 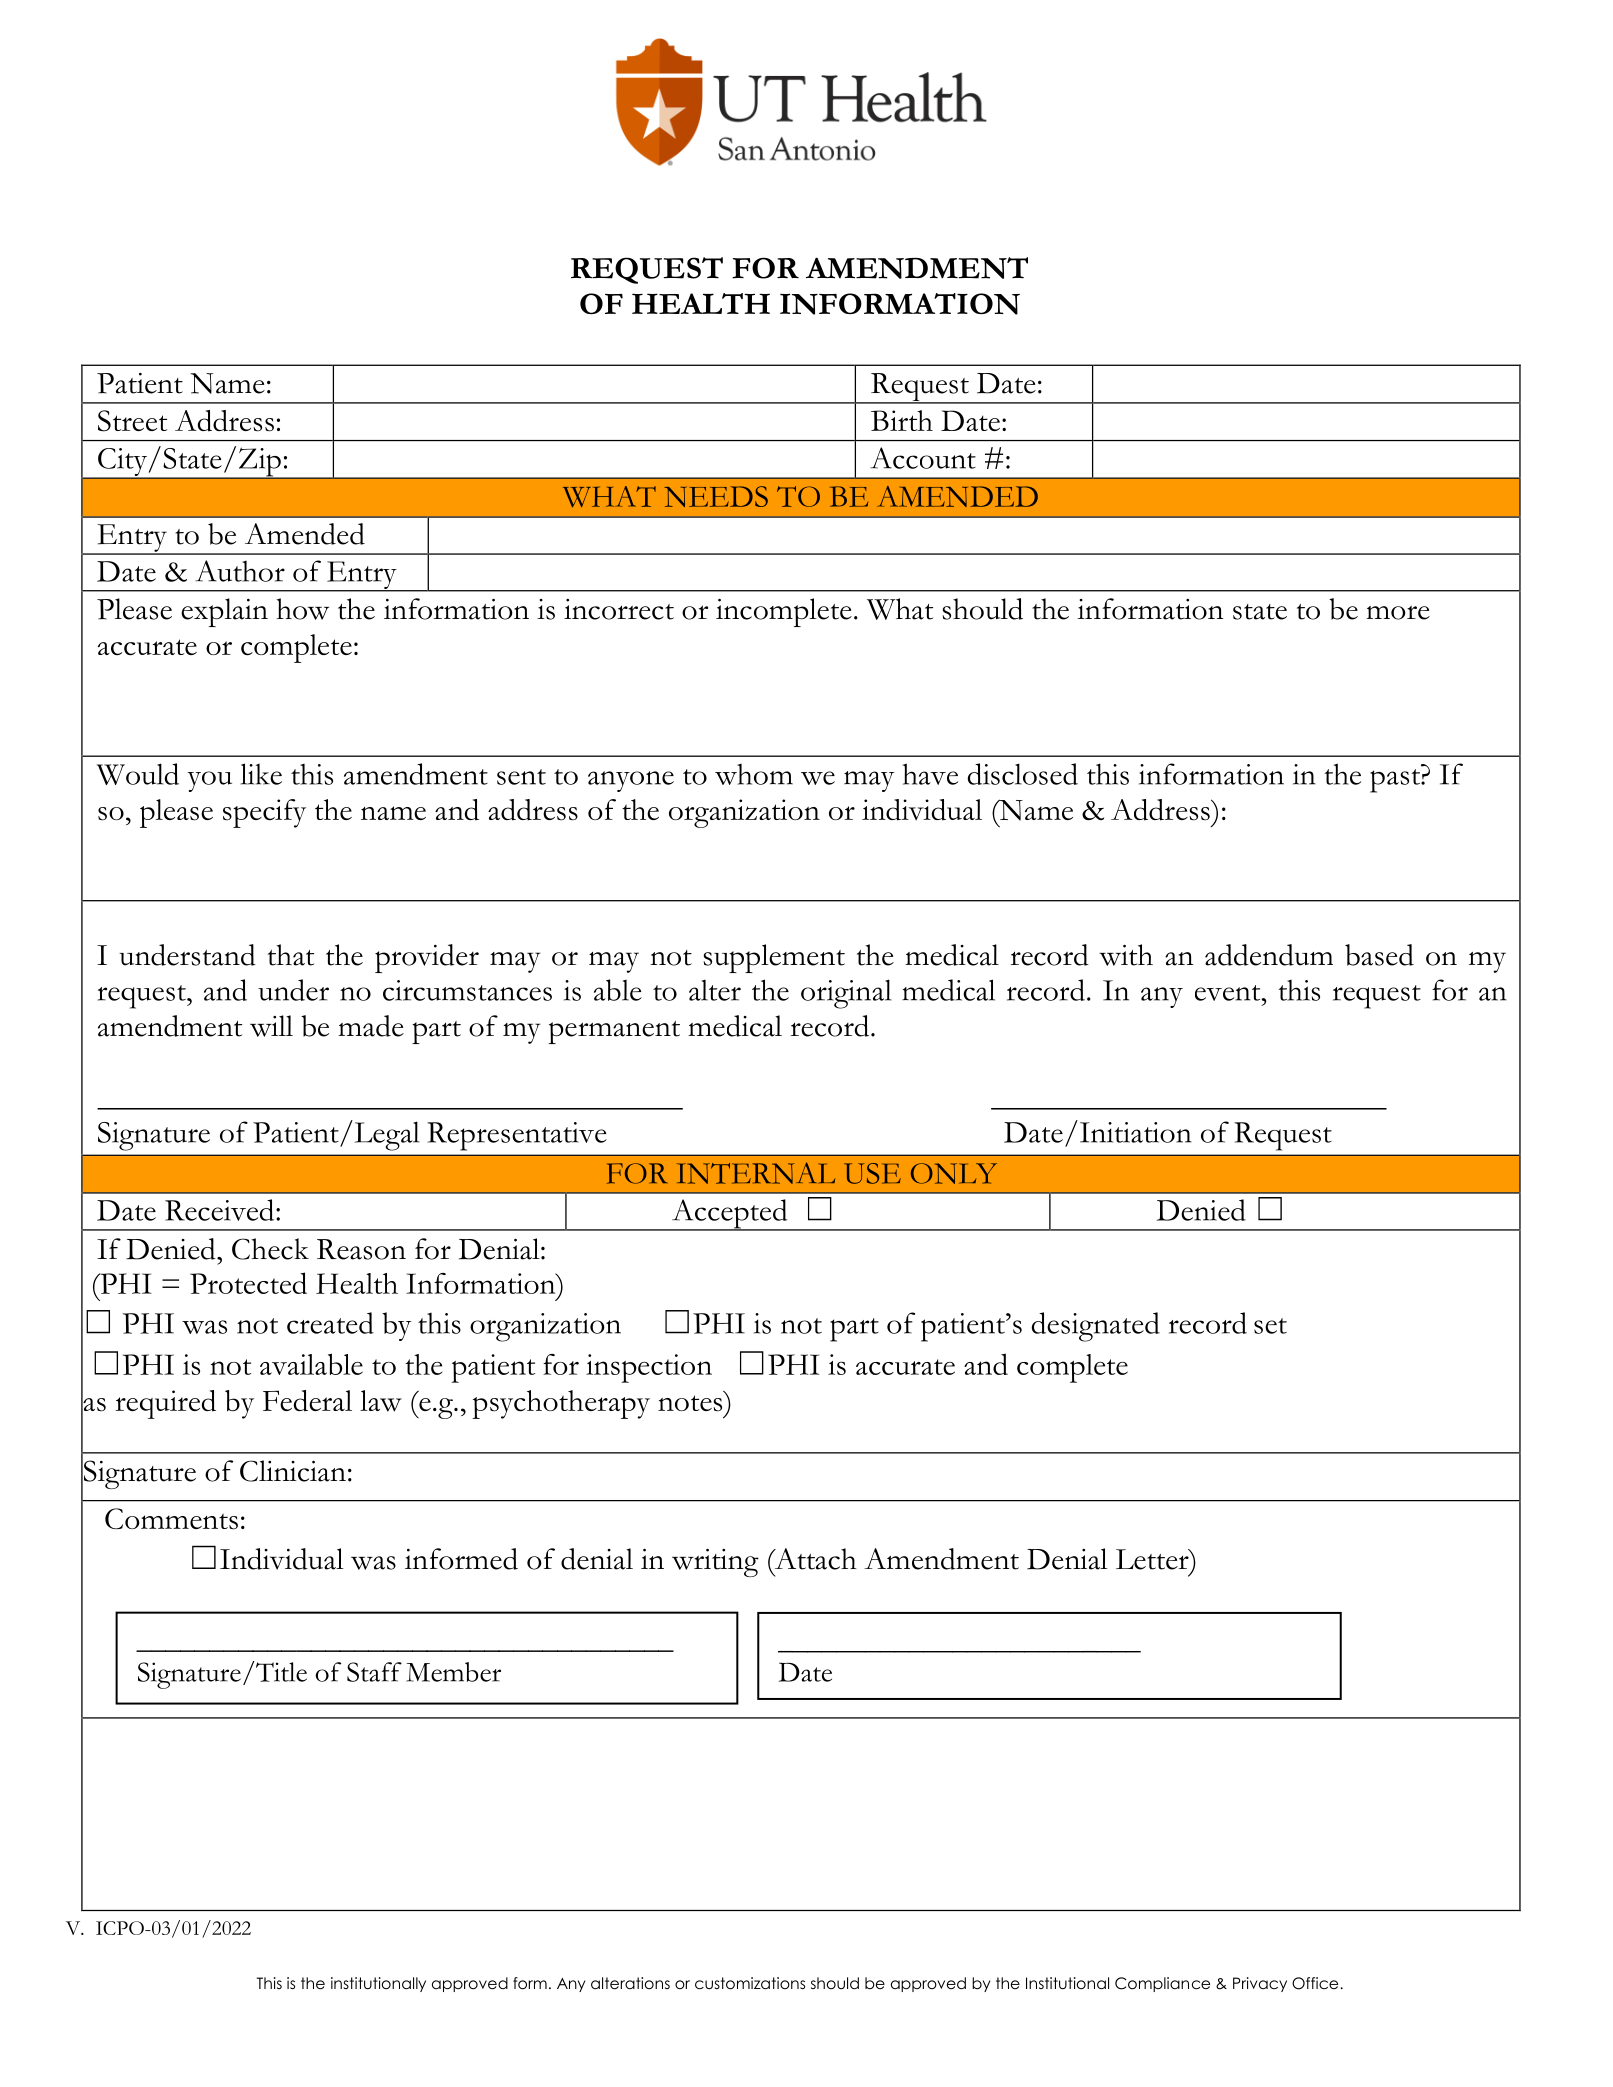 What do you see at coordinates (1270, 1326) in the screenshot?
I see `set` at bounding box center [1270, 1326].
